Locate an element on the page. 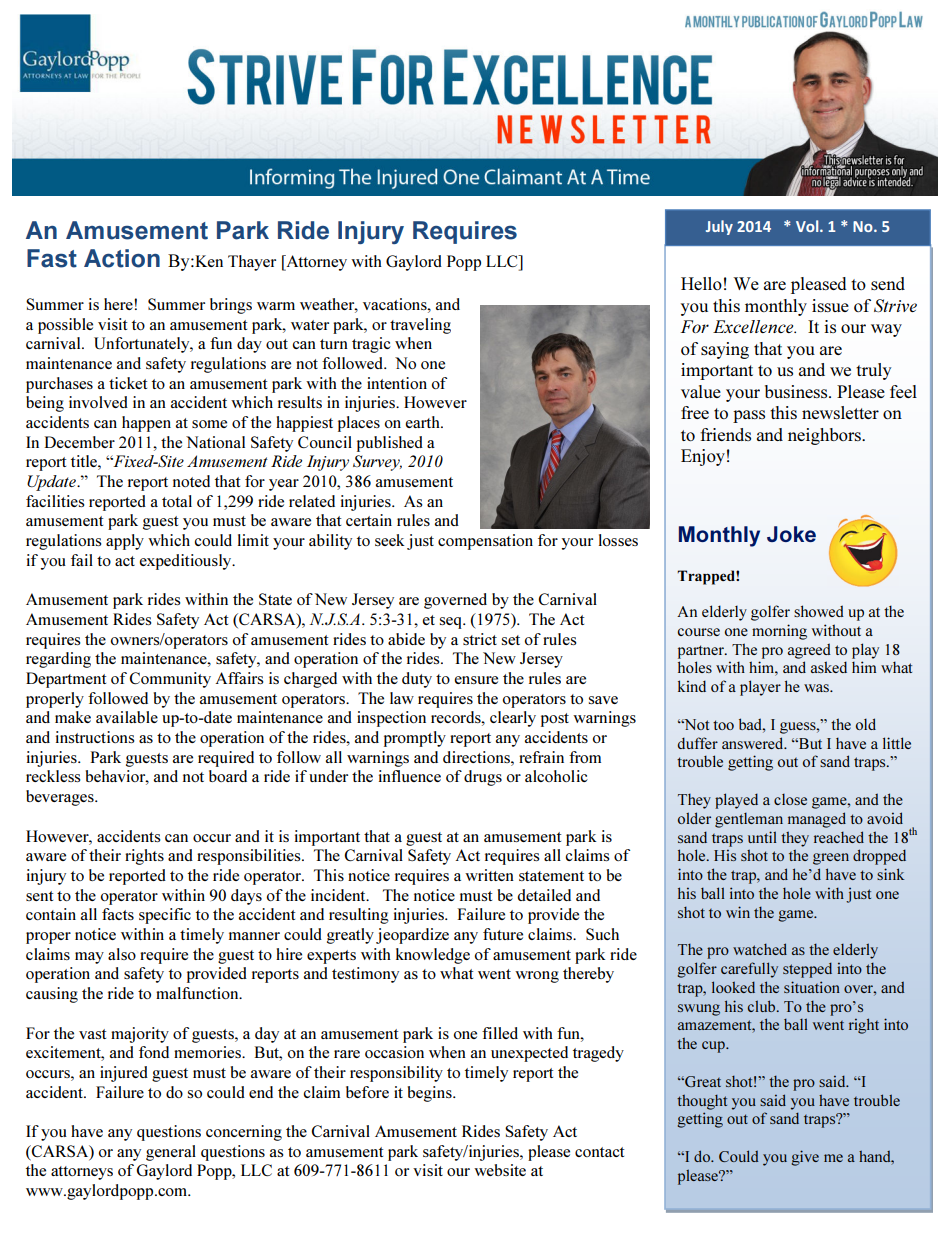  specific is located at coordinates (165, 916).
